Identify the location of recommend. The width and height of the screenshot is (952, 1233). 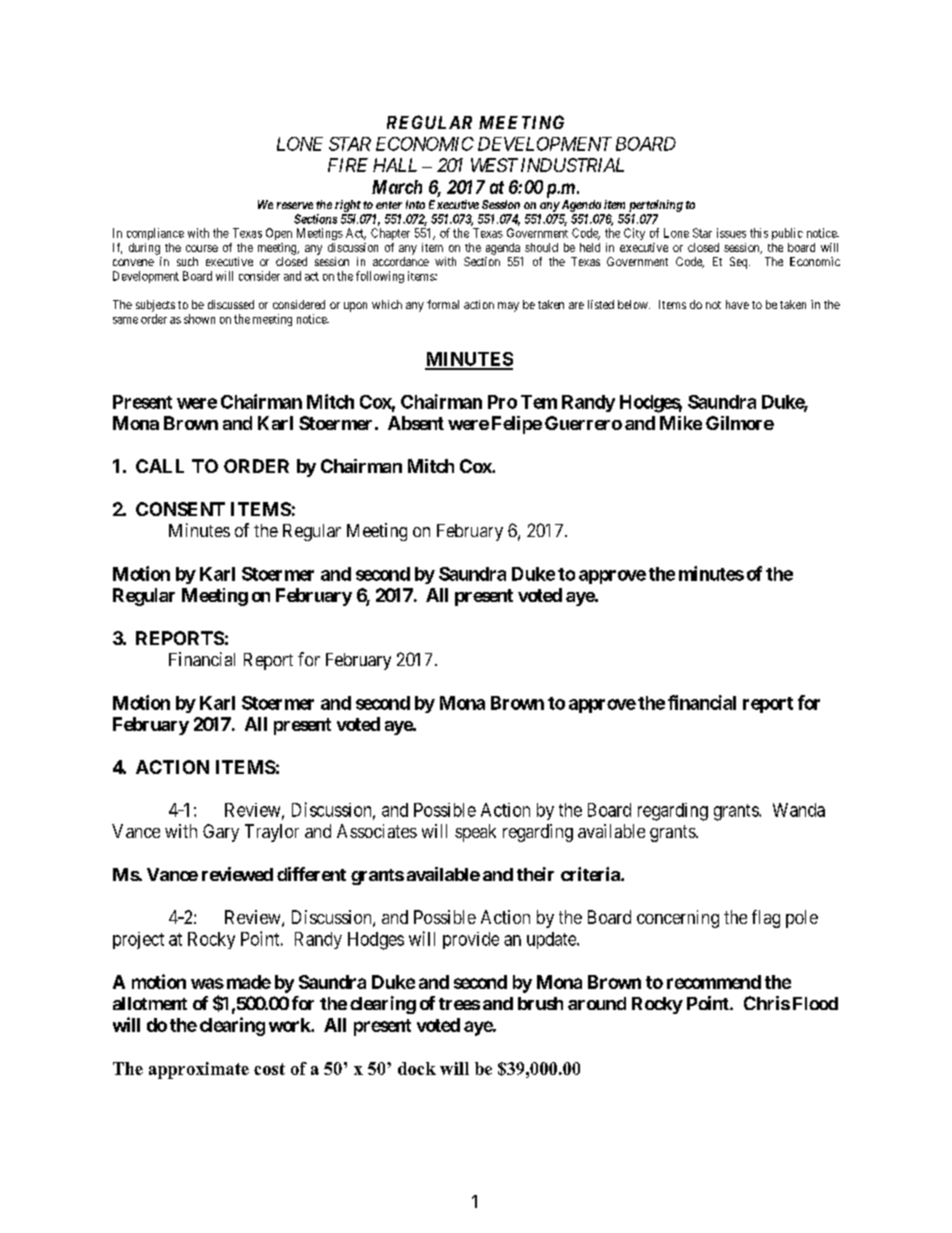
(714, 982).
